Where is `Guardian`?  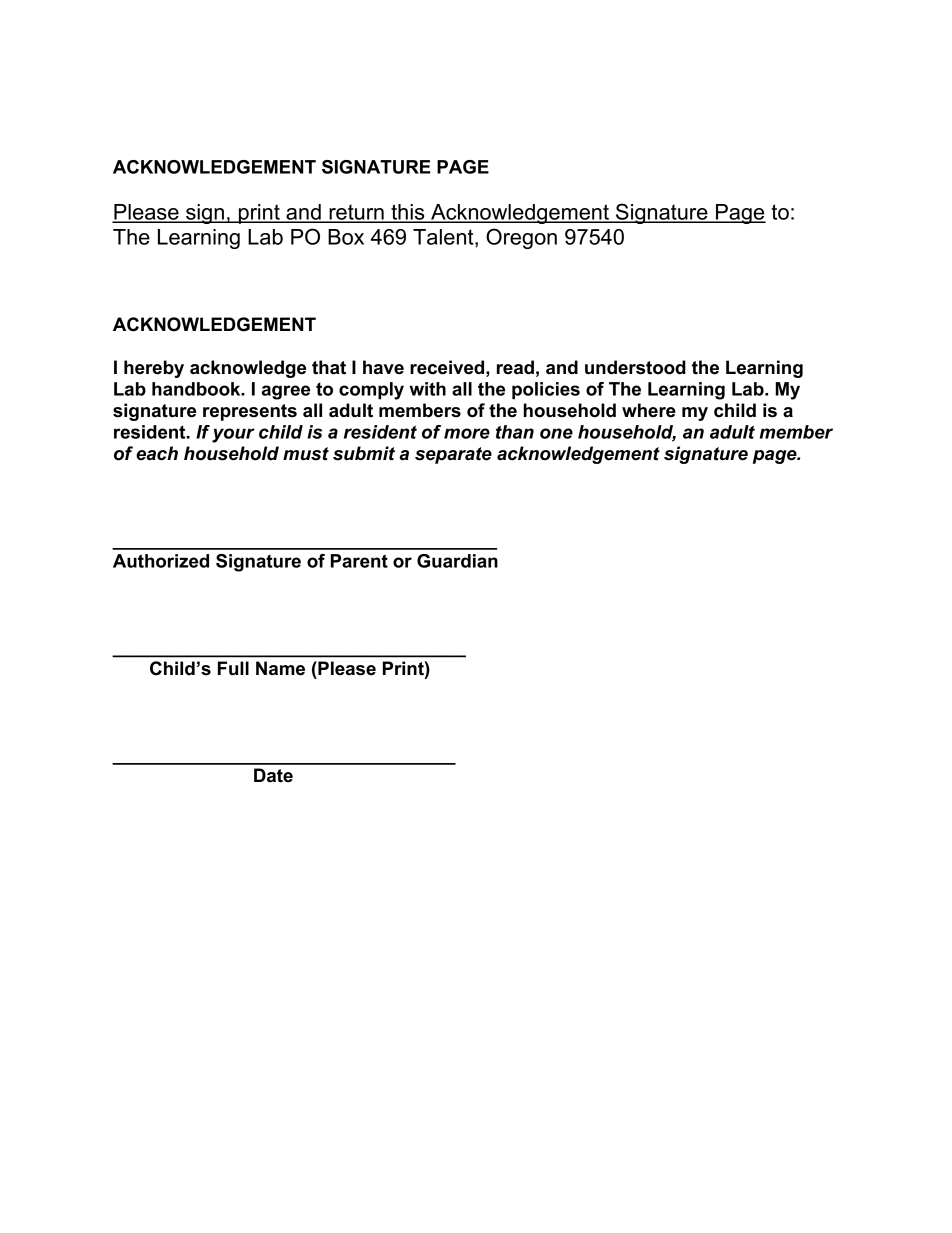 Guardian is located at coordinates (457, 561).
